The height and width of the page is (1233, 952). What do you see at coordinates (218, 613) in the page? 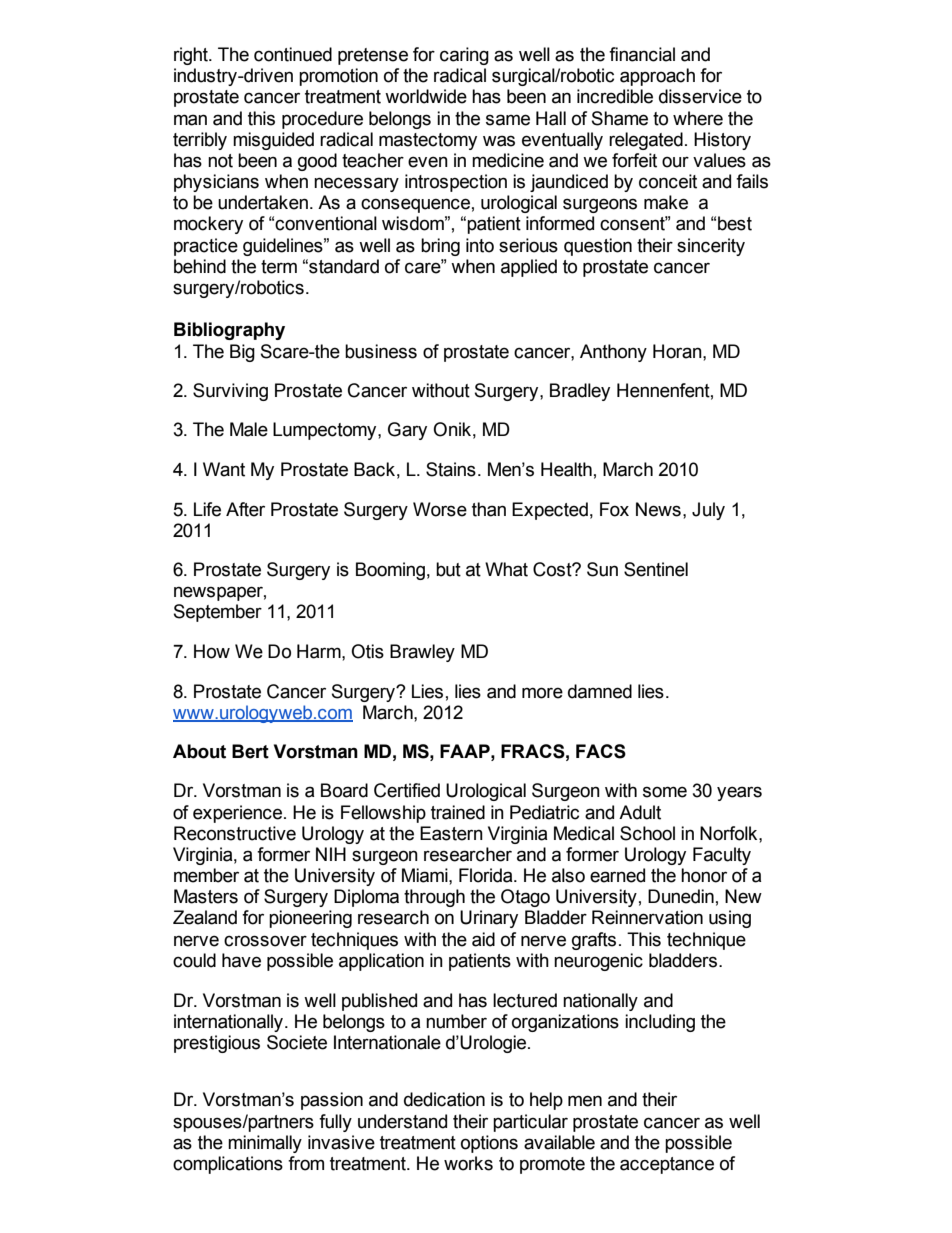
I see `September` at bounding box center [218, 613].
